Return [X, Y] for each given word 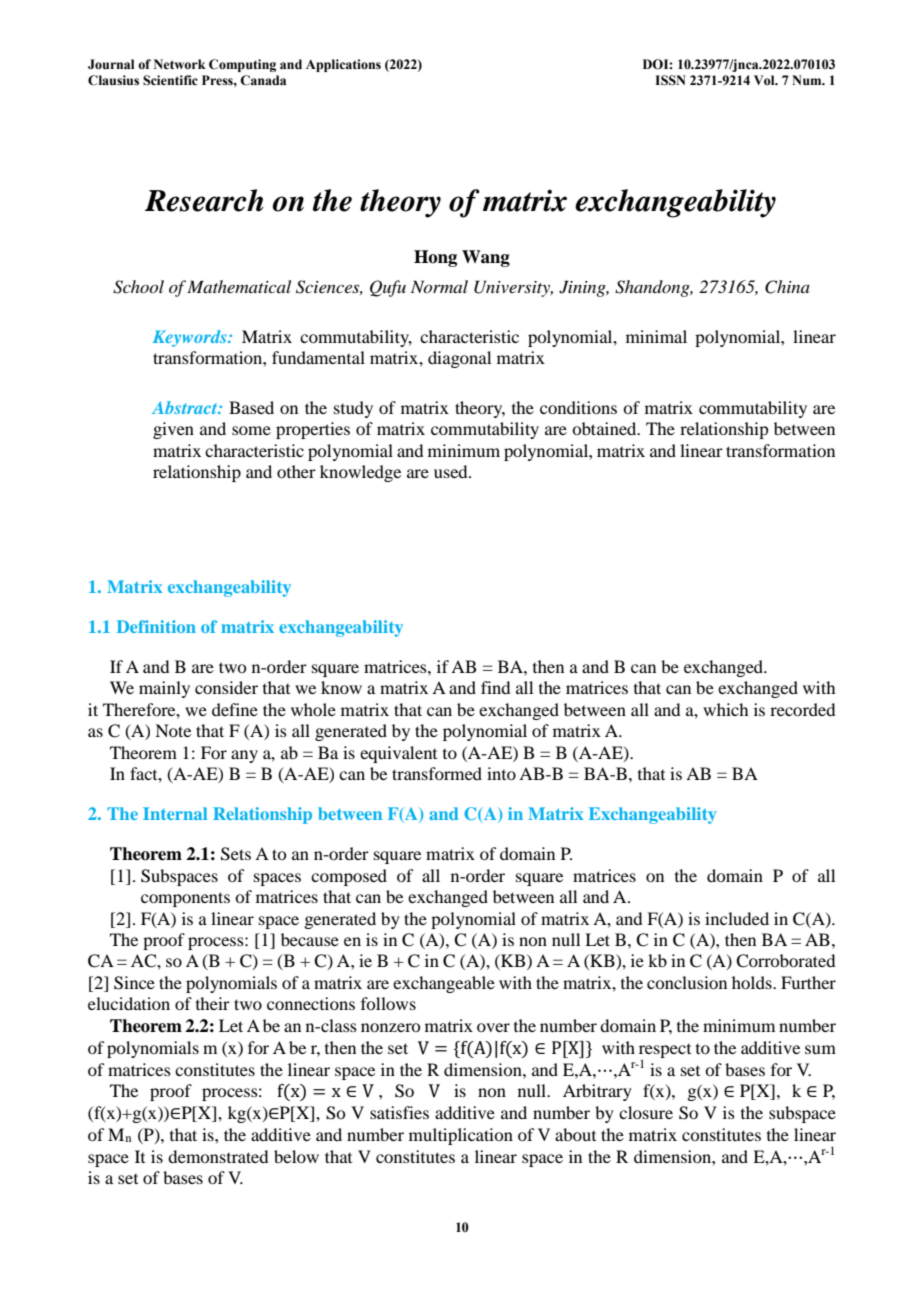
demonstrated [218, 1156]
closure [646, 1112]
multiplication [461, 1136]
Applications [343, 65]
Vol [765, 80]
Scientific [170, 80]
